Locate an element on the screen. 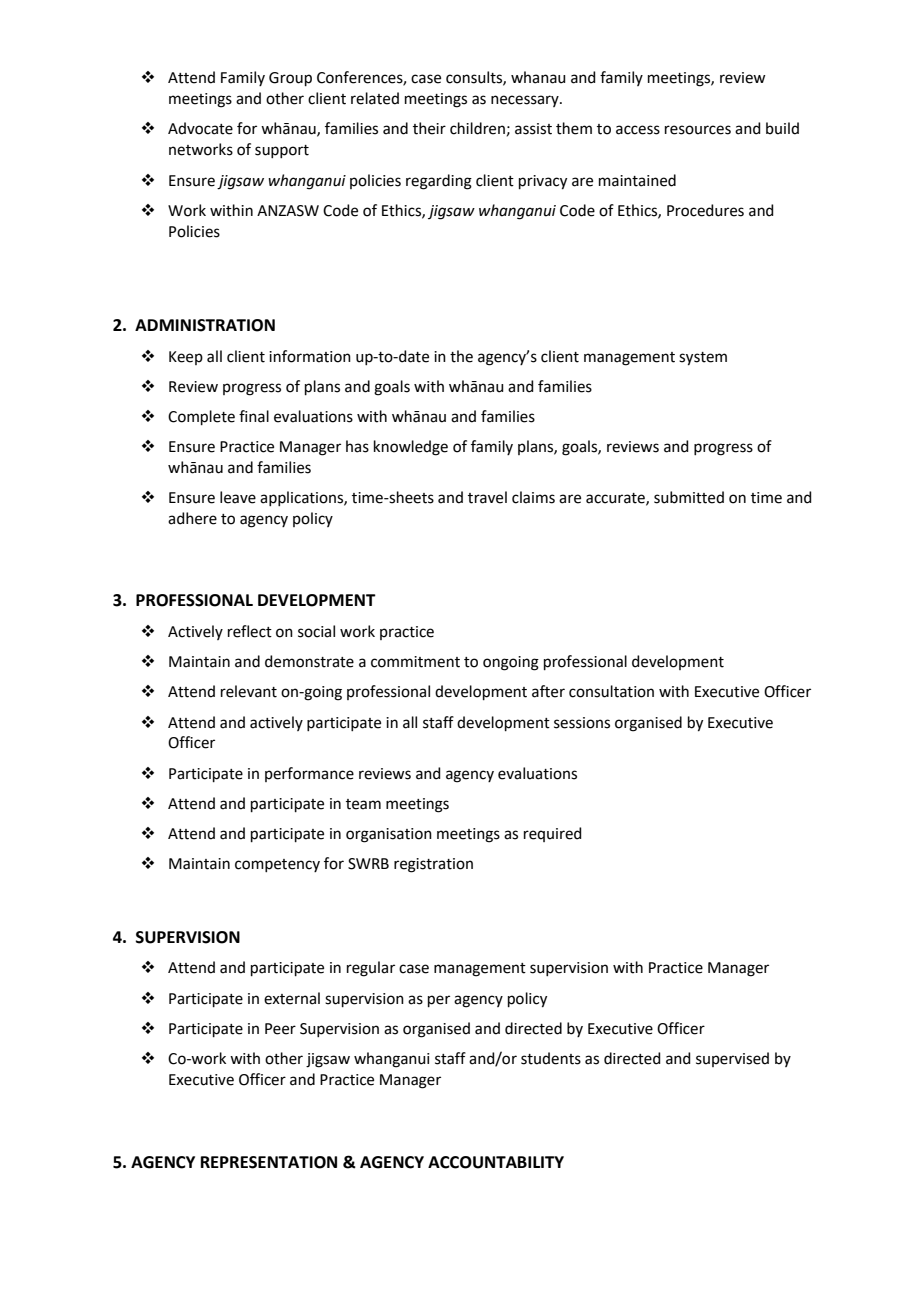  Group is located at coordinates (290, 79).
